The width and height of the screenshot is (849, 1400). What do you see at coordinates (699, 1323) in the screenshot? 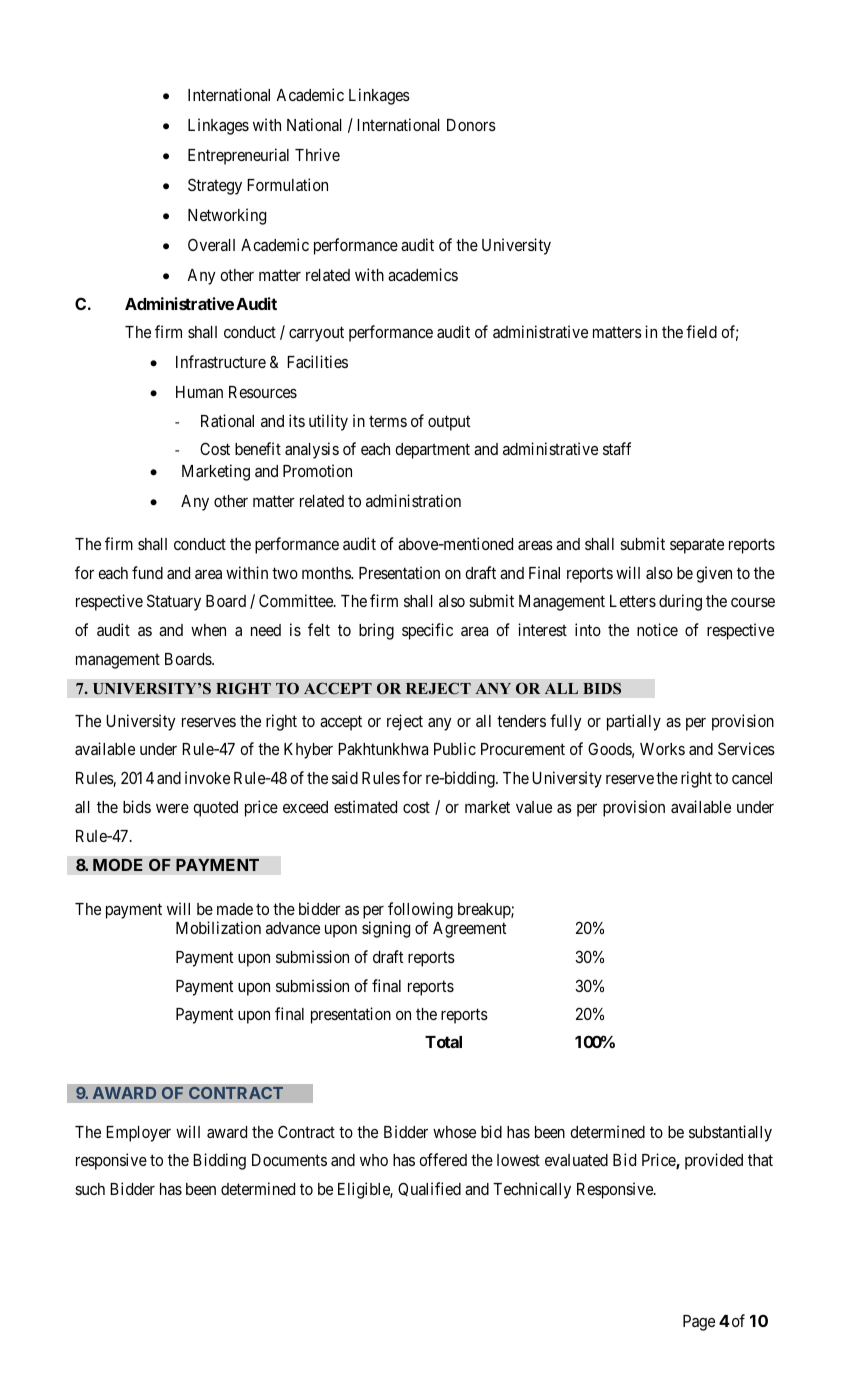
I see `Page` at bounding box center [699, 1323].
